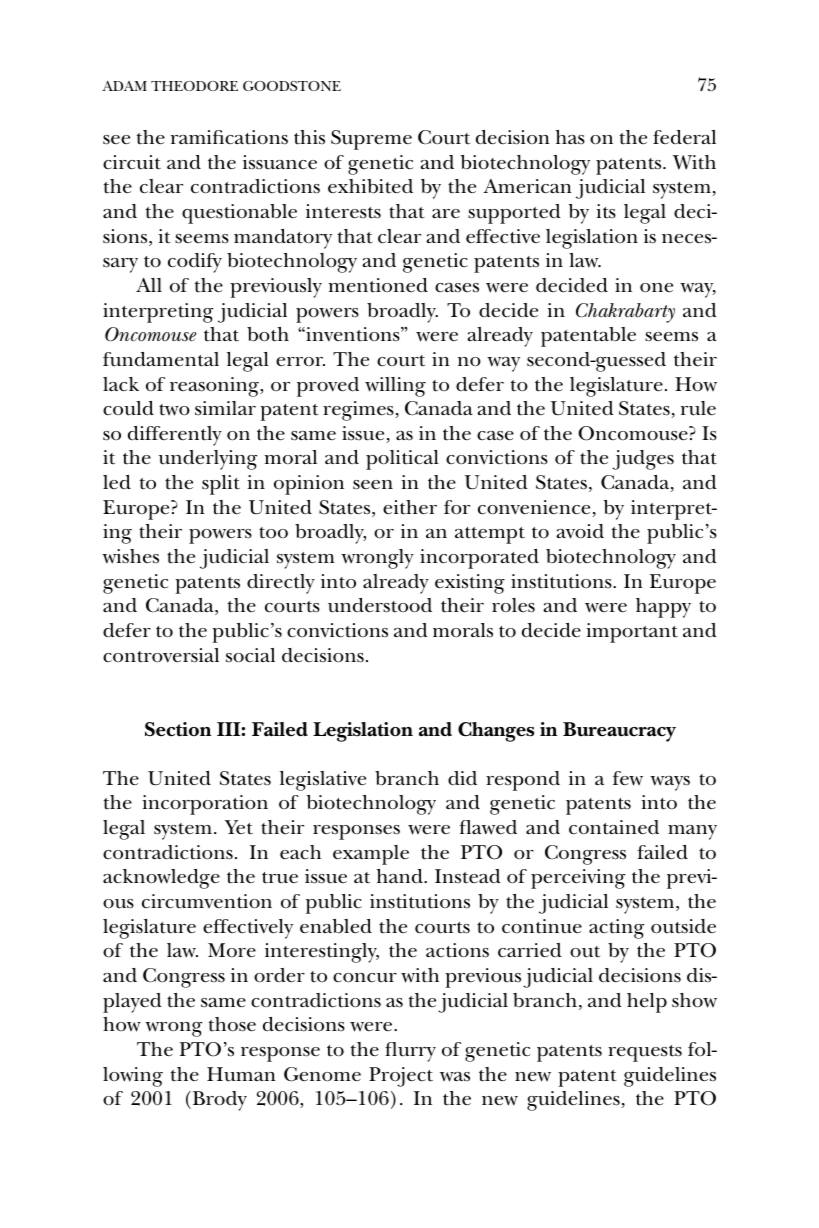 This image has width=819, height=1228. I want to click on rule, so click(698, 408).
